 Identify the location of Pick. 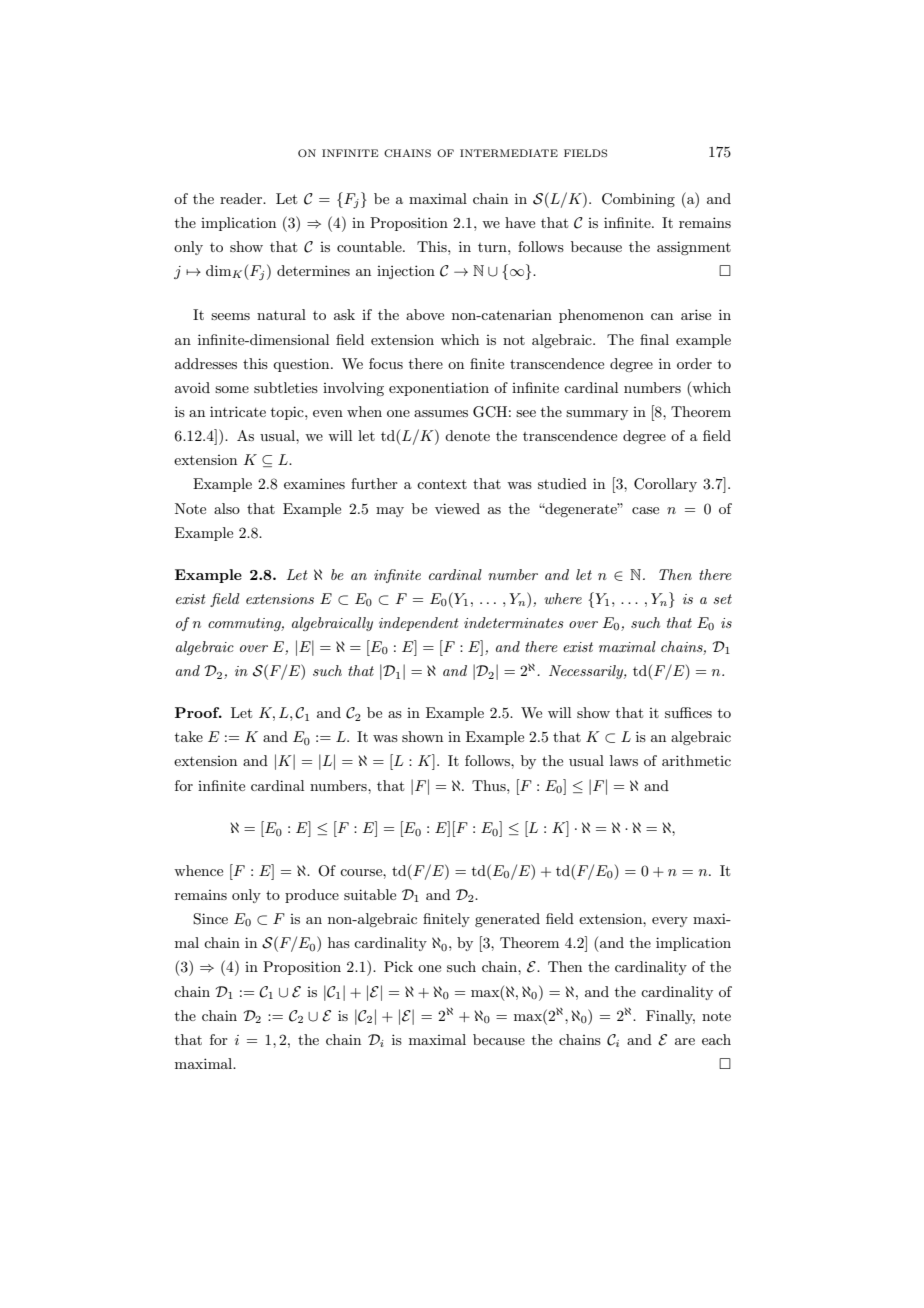
(398, 966).
